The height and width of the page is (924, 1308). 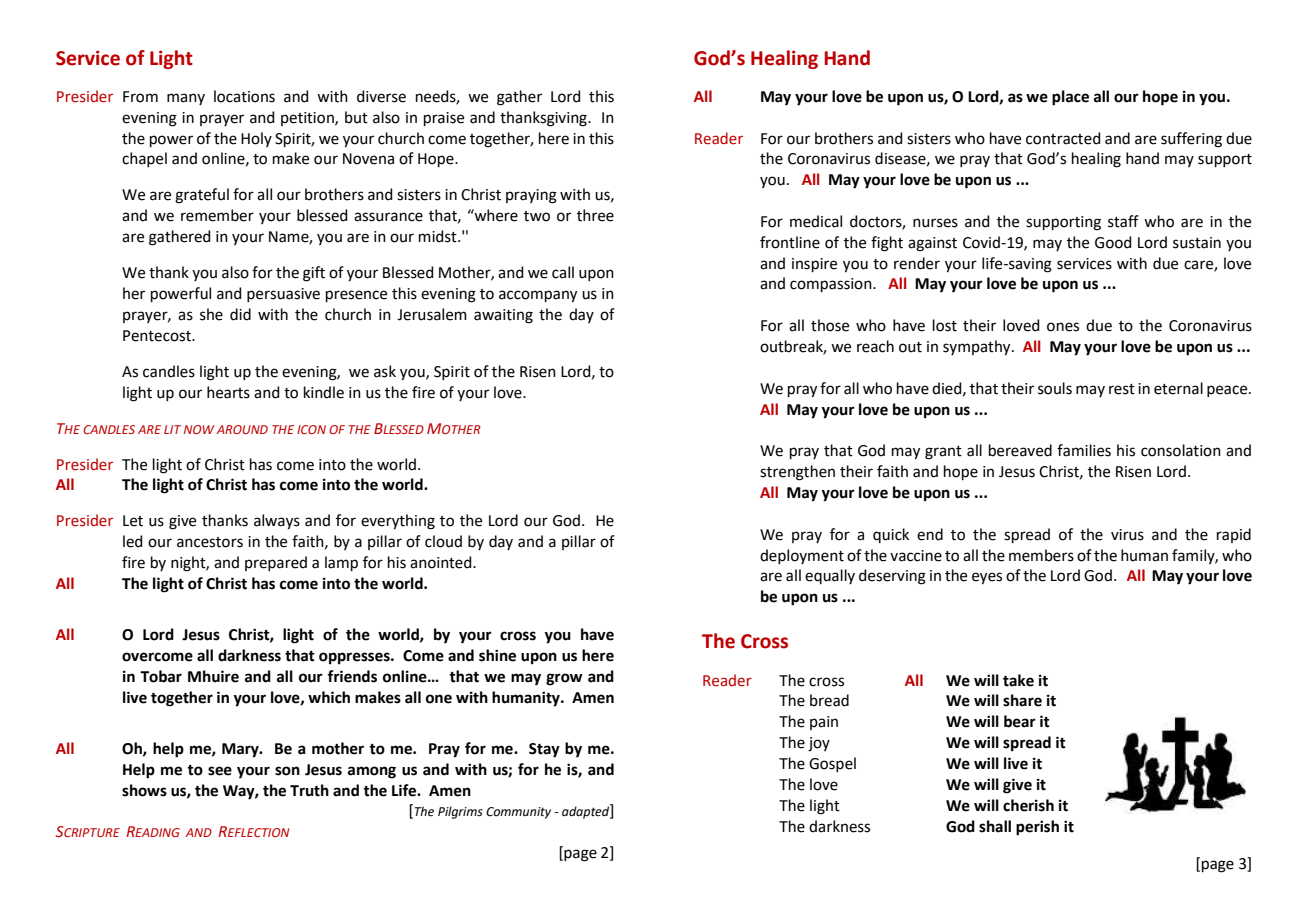 What do you see at coordinates (444, 119) in the page?
I see `praise` at bounding box center [444, 119].
